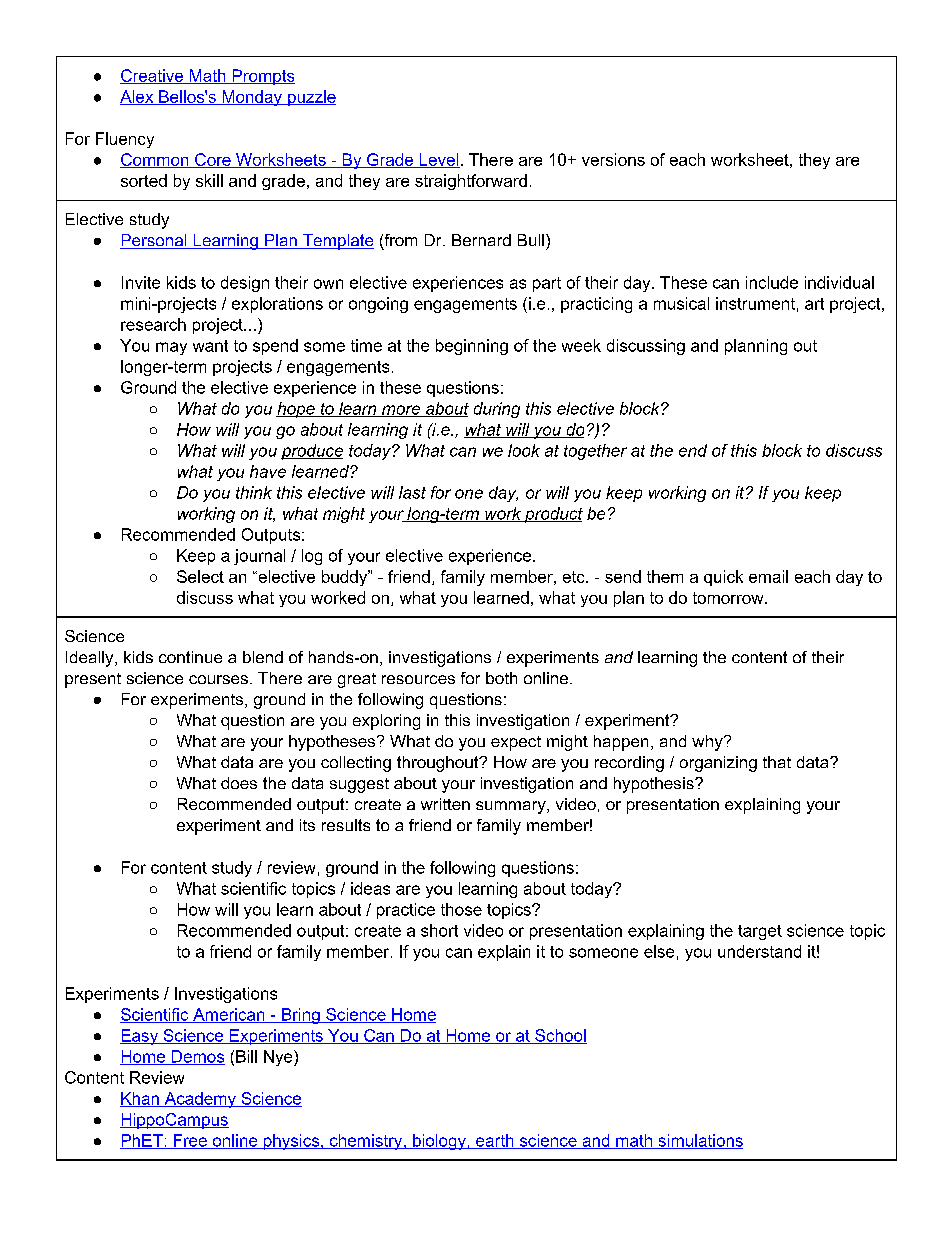 The height and width of the screenshot is (1233, 952). I want to click on Academy, so click(200, 1100).
